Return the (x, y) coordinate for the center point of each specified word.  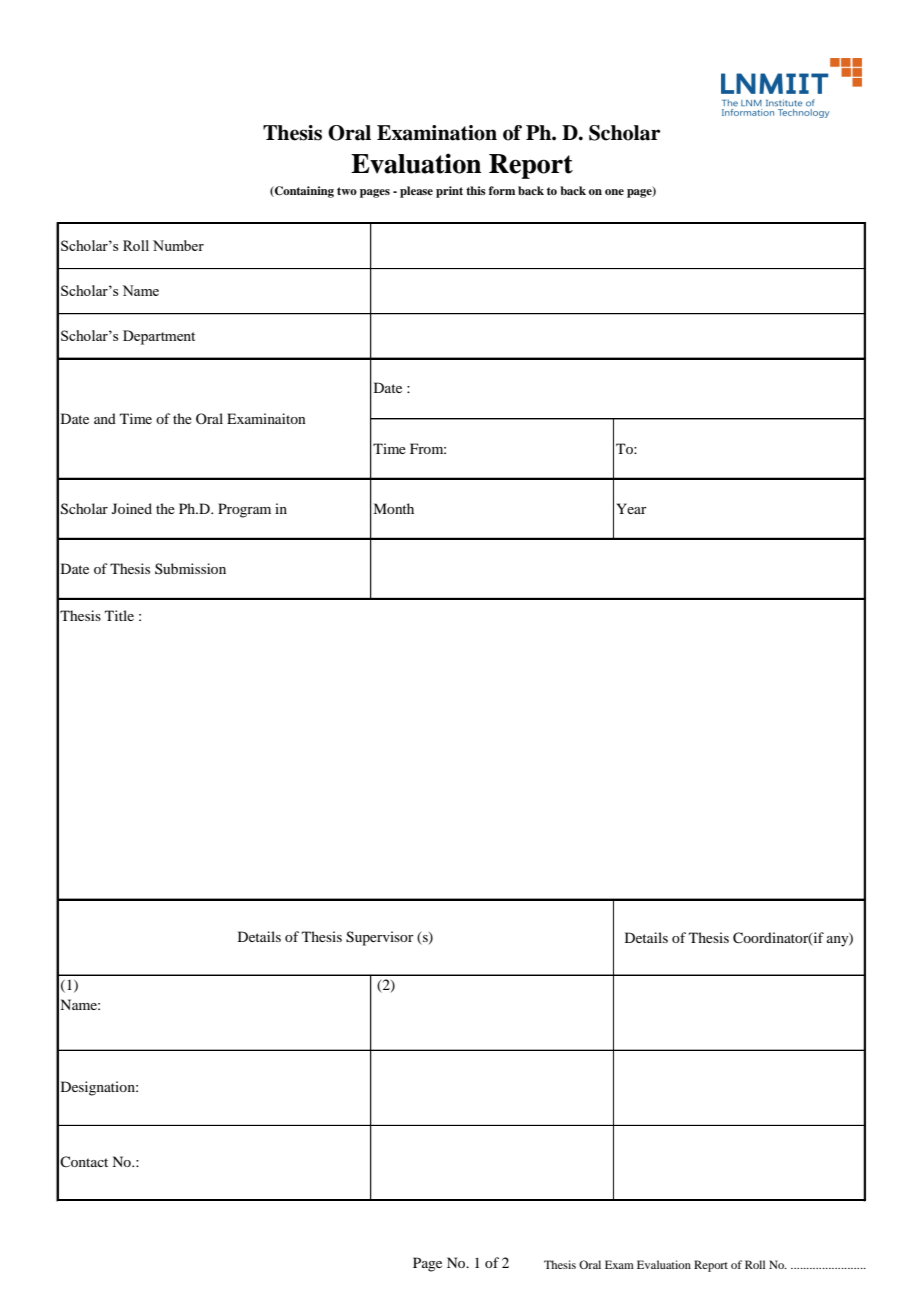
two (347, 191)
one (614, 192)
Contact (84, 1161)
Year (632, 508)
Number (178, 245)
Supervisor (380, 938)
